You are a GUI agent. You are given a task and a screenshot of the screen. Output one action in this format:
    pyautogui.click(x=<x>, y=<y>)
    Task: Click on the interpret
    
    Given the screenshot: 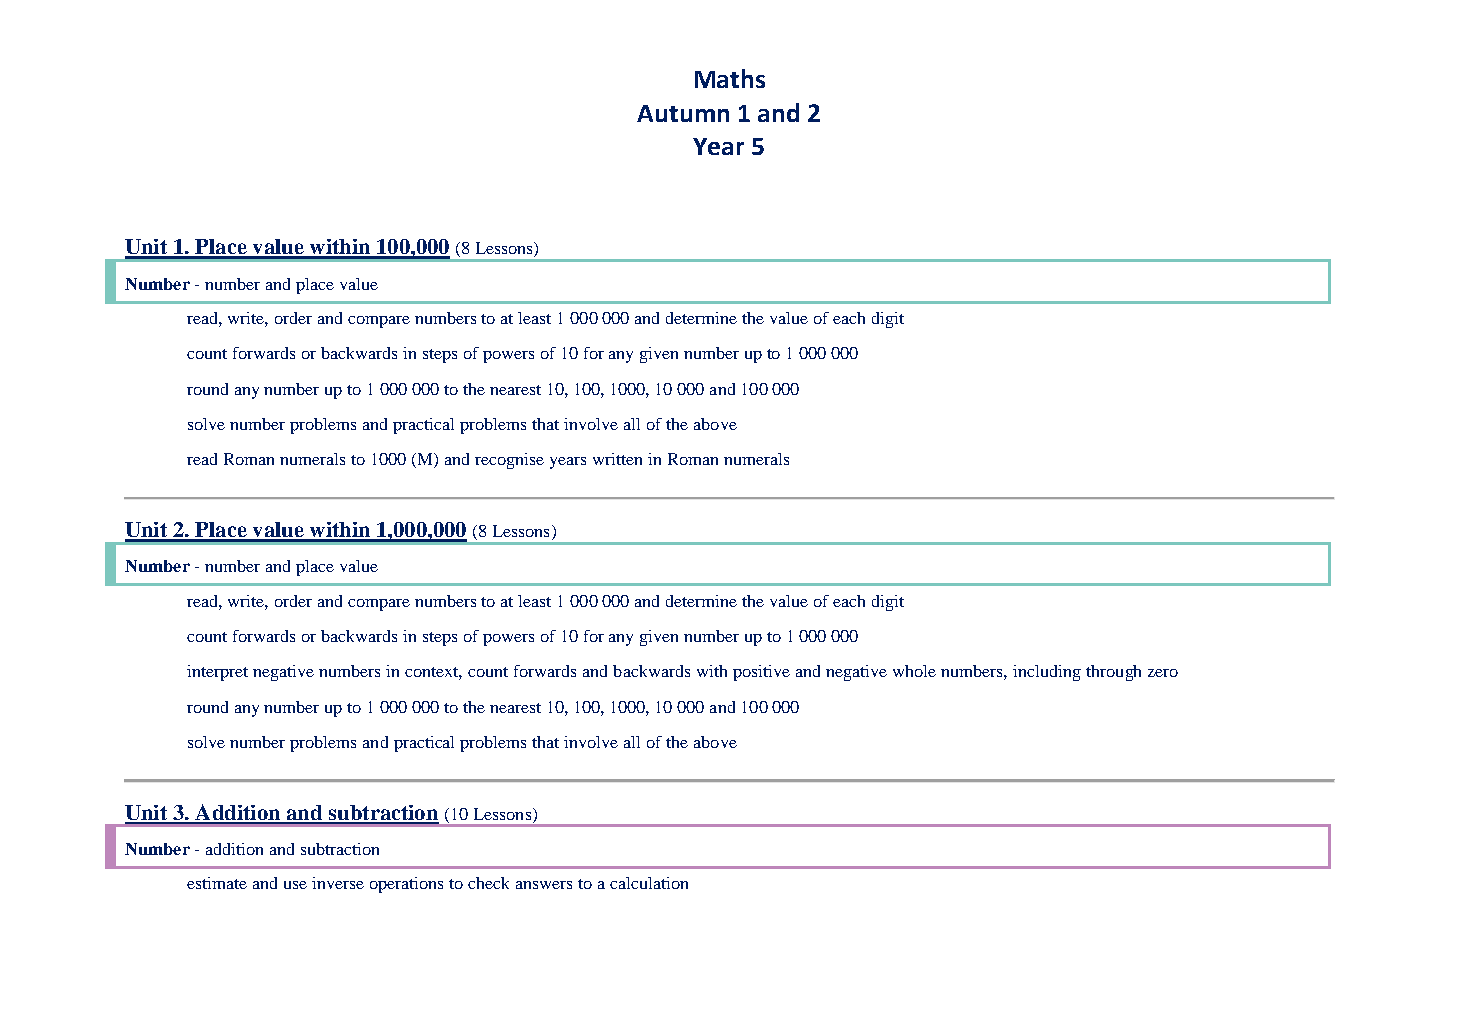 What is the action you would take?
    pyautogui.click(x=217, y=673)
